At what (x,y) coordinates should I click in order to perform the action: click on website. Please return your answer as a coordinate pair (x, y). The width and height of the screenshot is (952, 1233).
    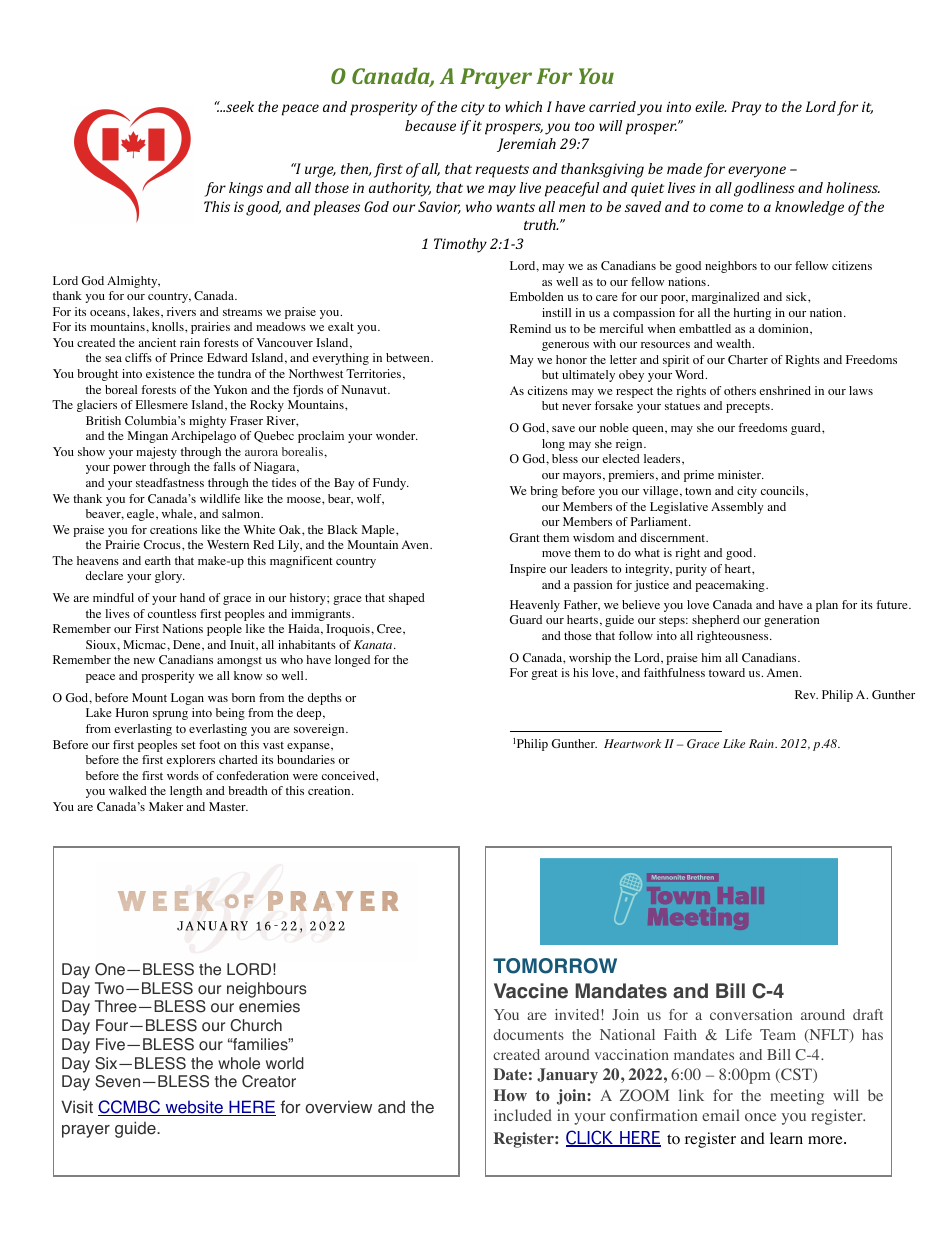
    Looking at the image, I should click on (194, 1108).
